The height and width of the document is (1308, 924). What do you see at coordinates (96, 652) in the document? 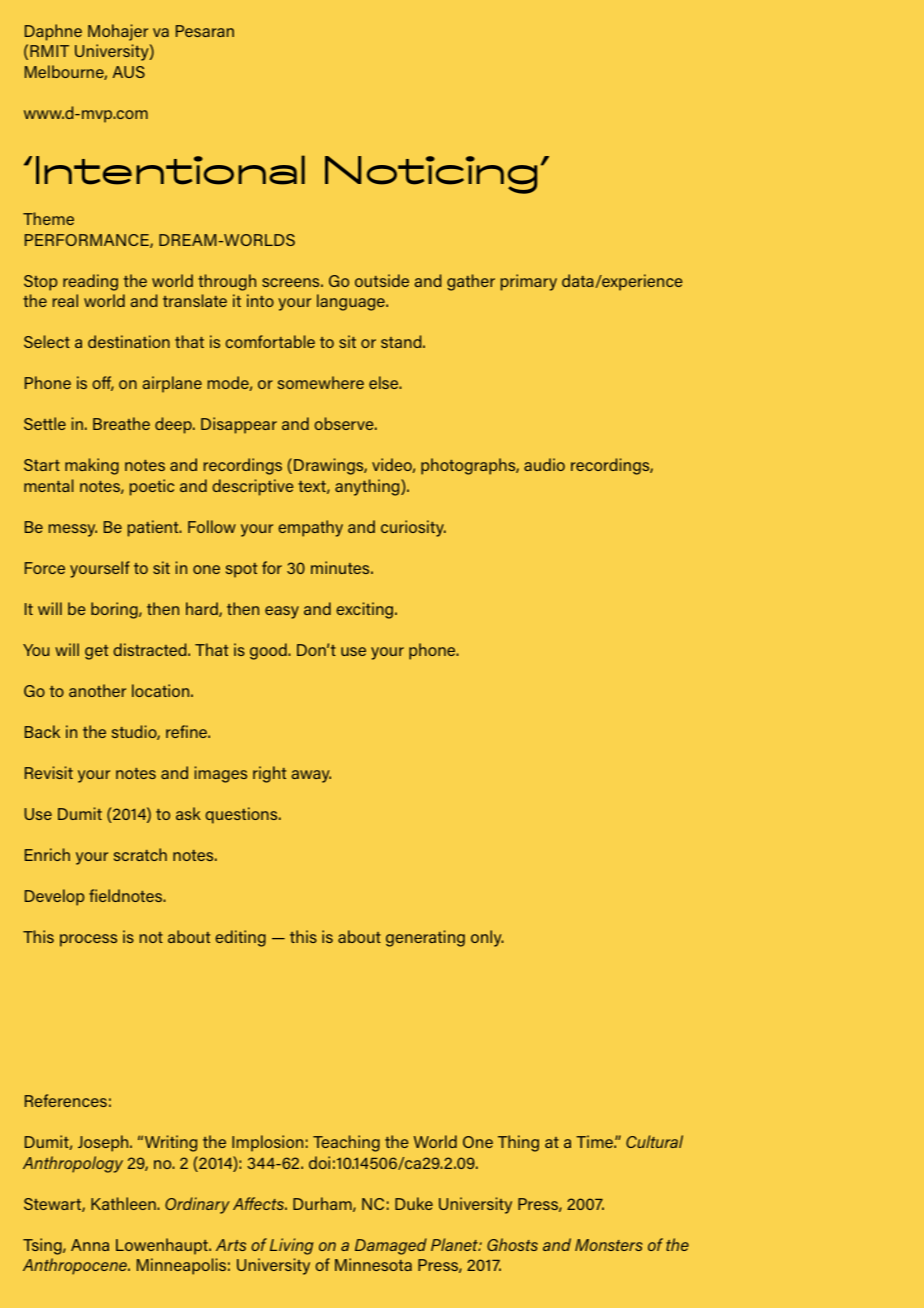
I see `get` at bounding box center [96, 652].
